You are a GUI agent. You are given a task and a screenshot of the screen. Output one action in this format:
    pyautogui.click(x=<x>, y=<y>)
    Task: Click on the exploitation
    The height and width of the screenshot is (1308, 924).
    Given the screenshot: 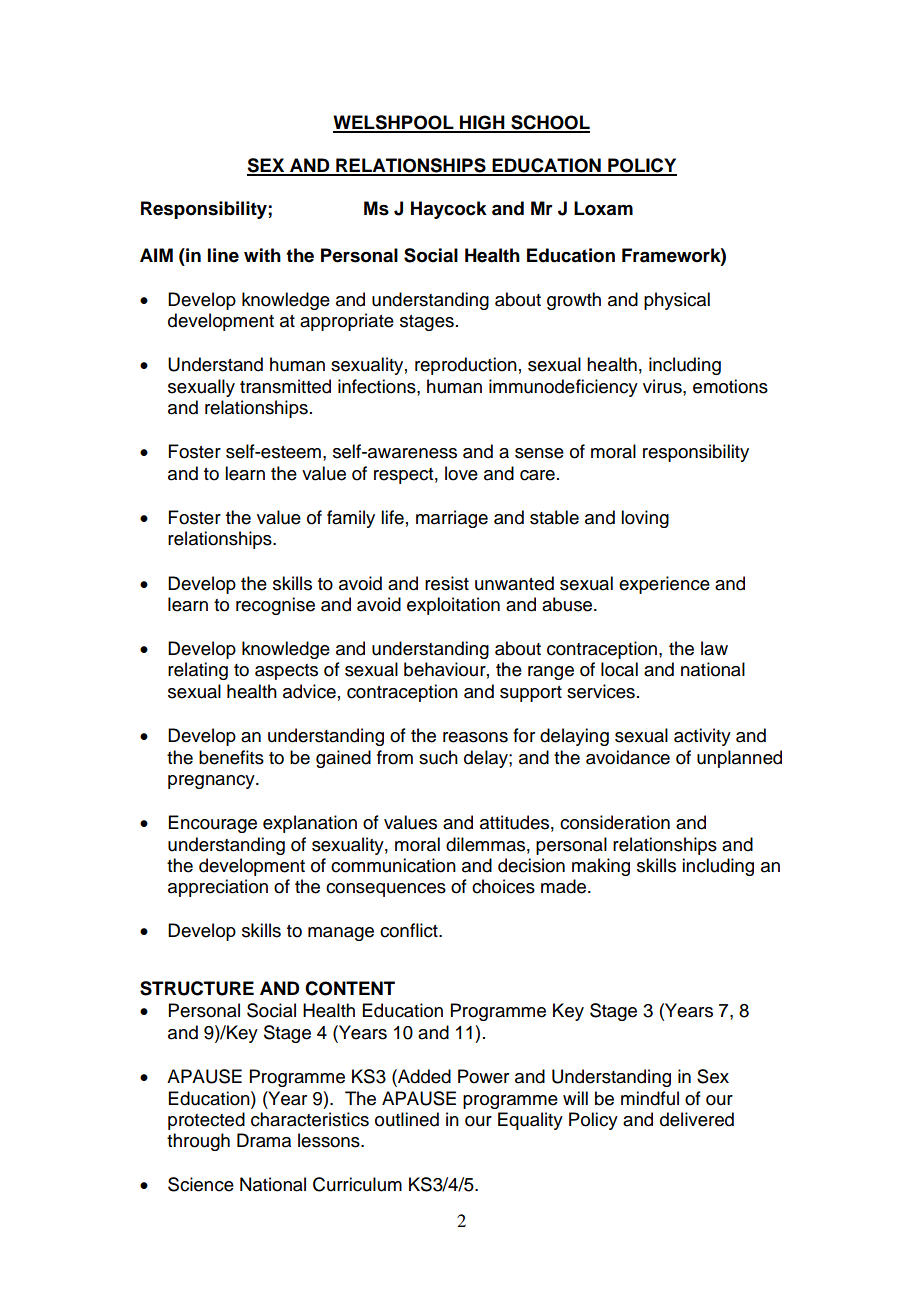 What is the action you would take?
    pyautogui.click(x=453, y=606)
